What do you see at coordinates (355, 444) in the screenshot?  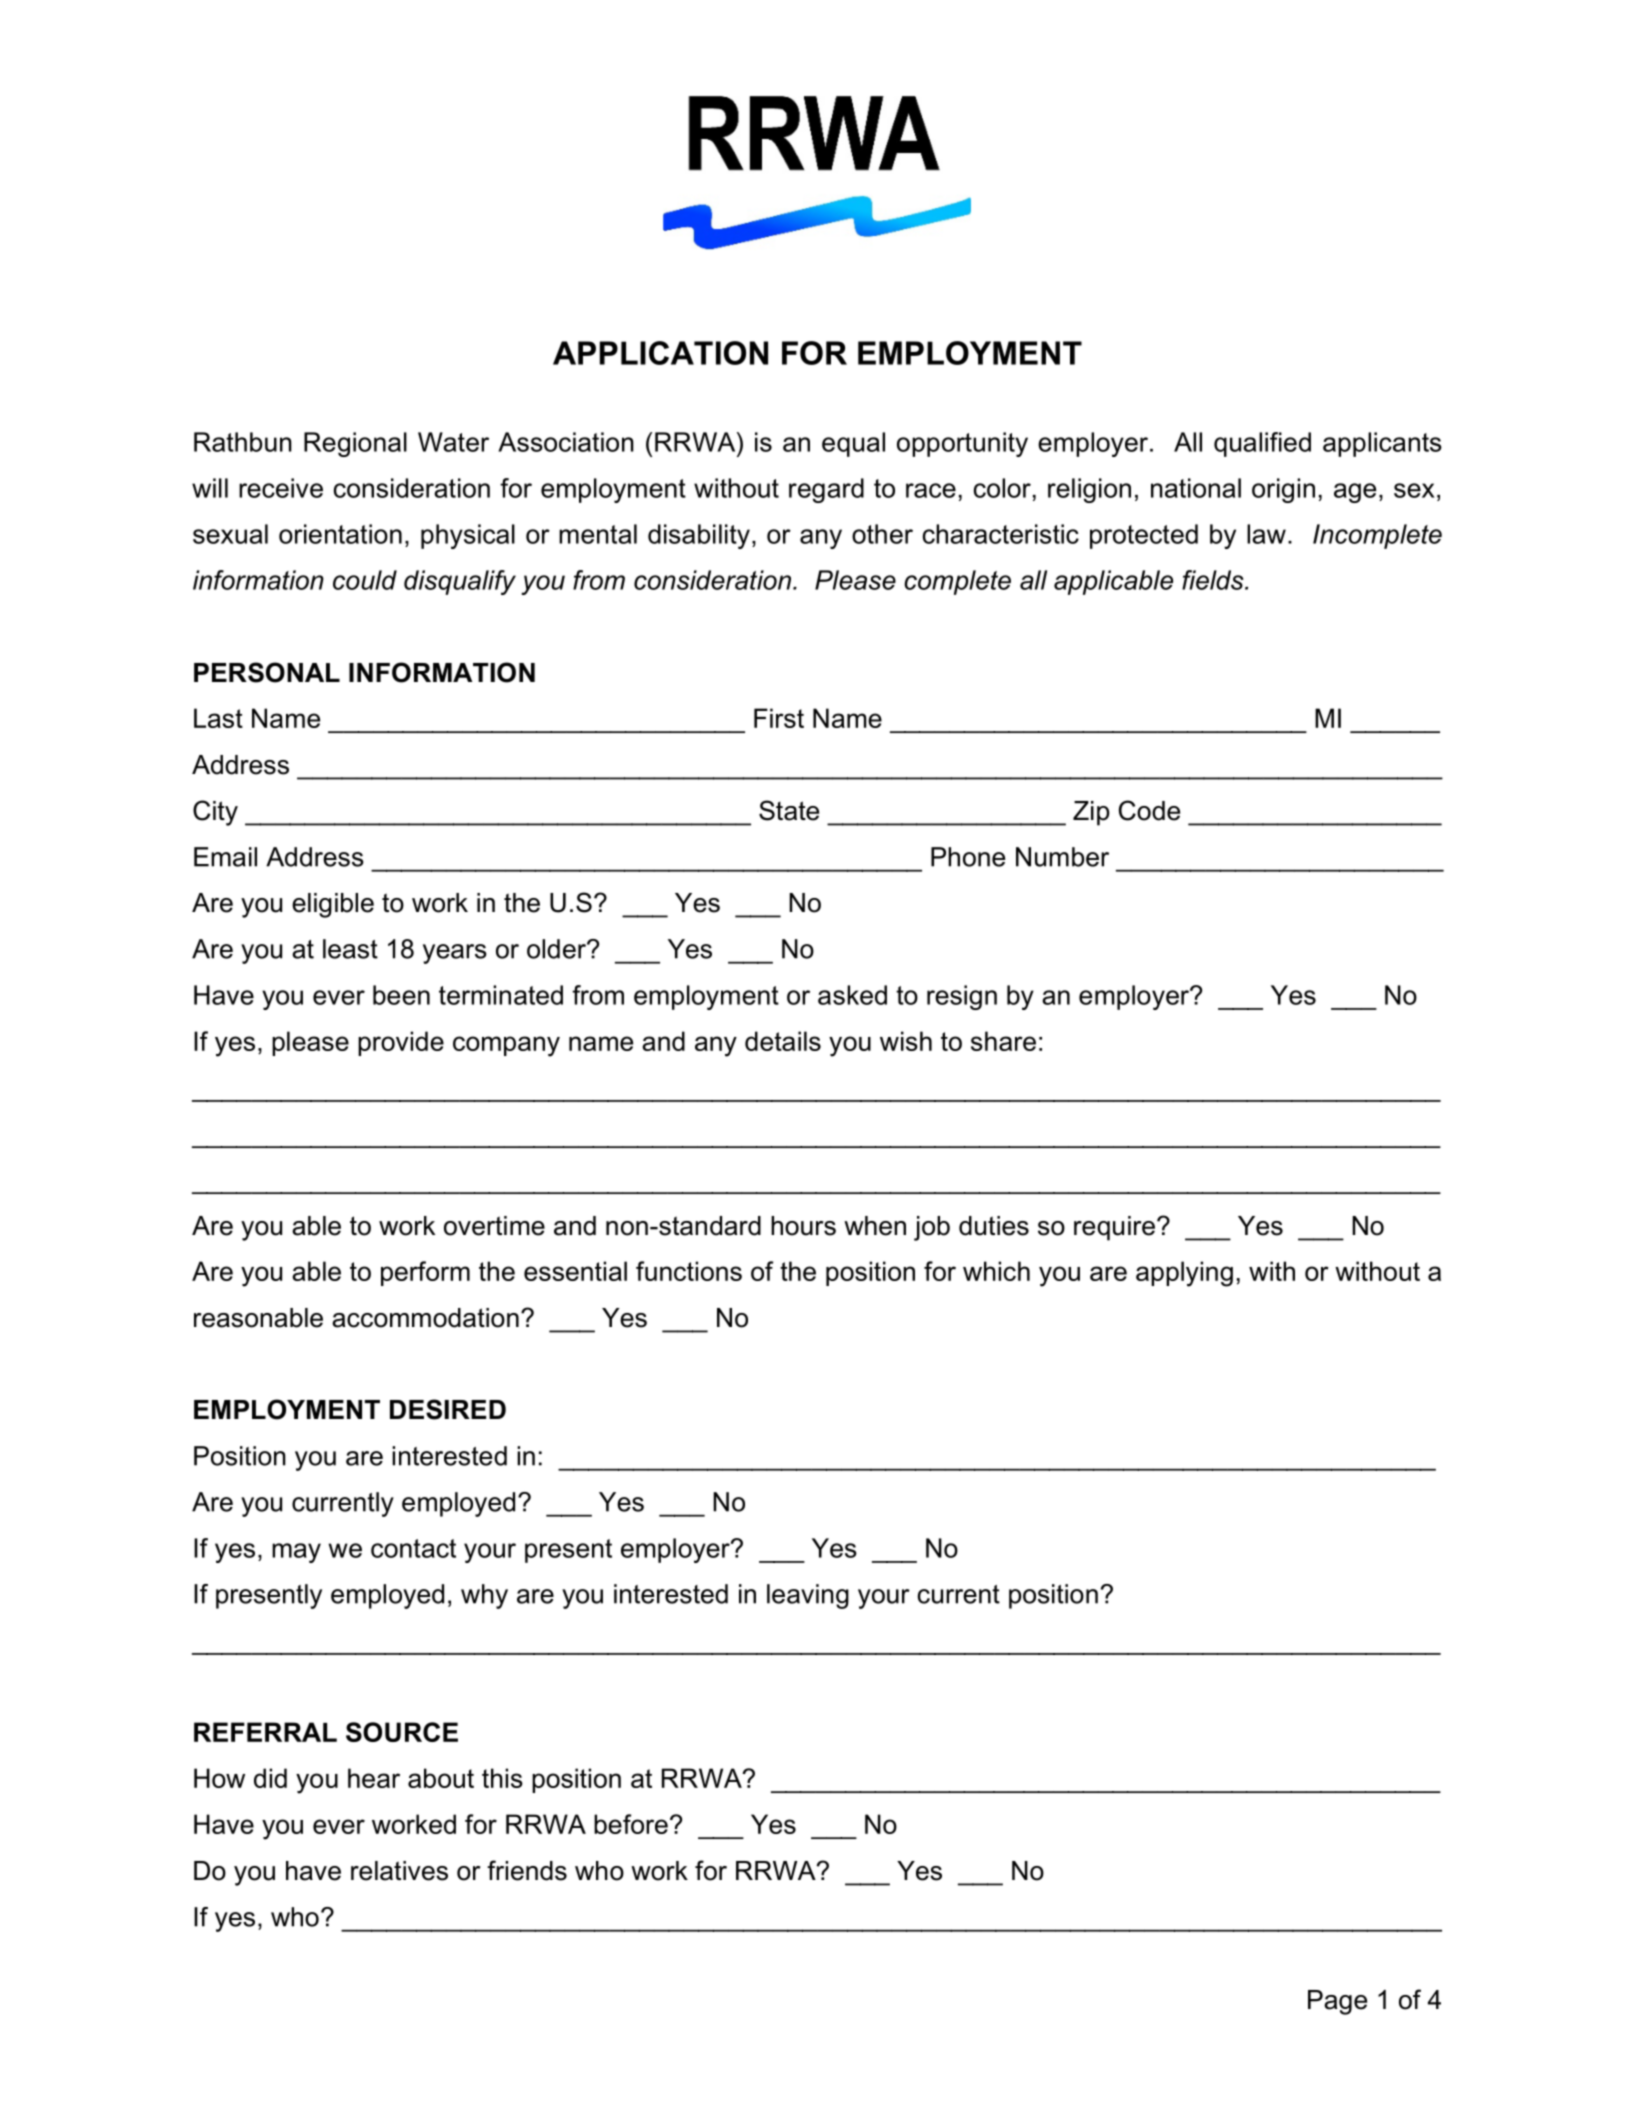 I see `Regional` at bounding box center [355, 444].
